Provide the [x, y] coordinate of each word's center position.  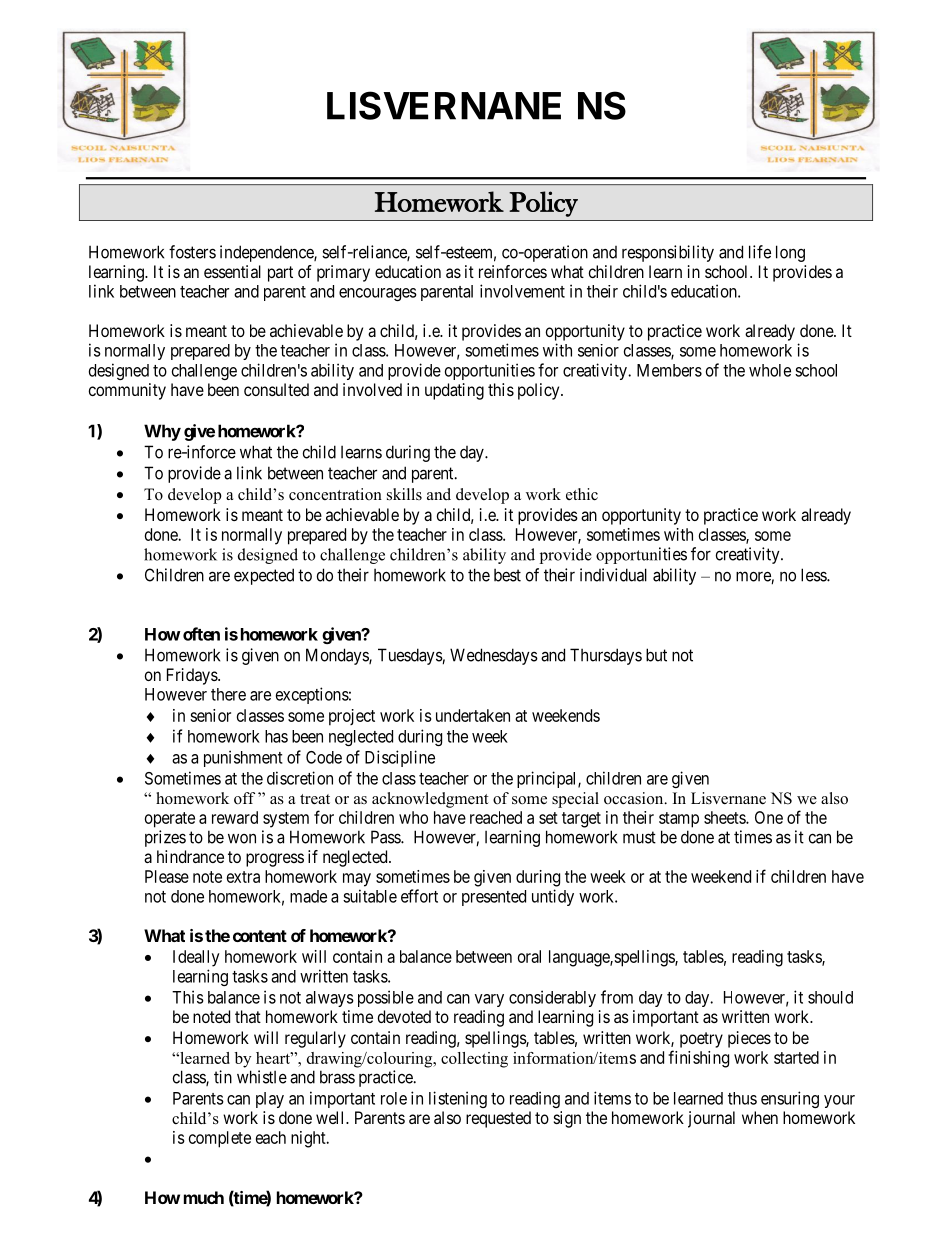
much [204, 1197]
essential [232, 271]
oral [529, 956]
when [760, 1117]
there [228, 694]
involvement [522, 291]
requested [498, 1119]
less [814, 575]
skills [404, 494]
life [760, 252]
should [830, 997]
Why [162, 432]
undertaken [473, 715]
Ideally [196, 958]
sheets [725, 817]
